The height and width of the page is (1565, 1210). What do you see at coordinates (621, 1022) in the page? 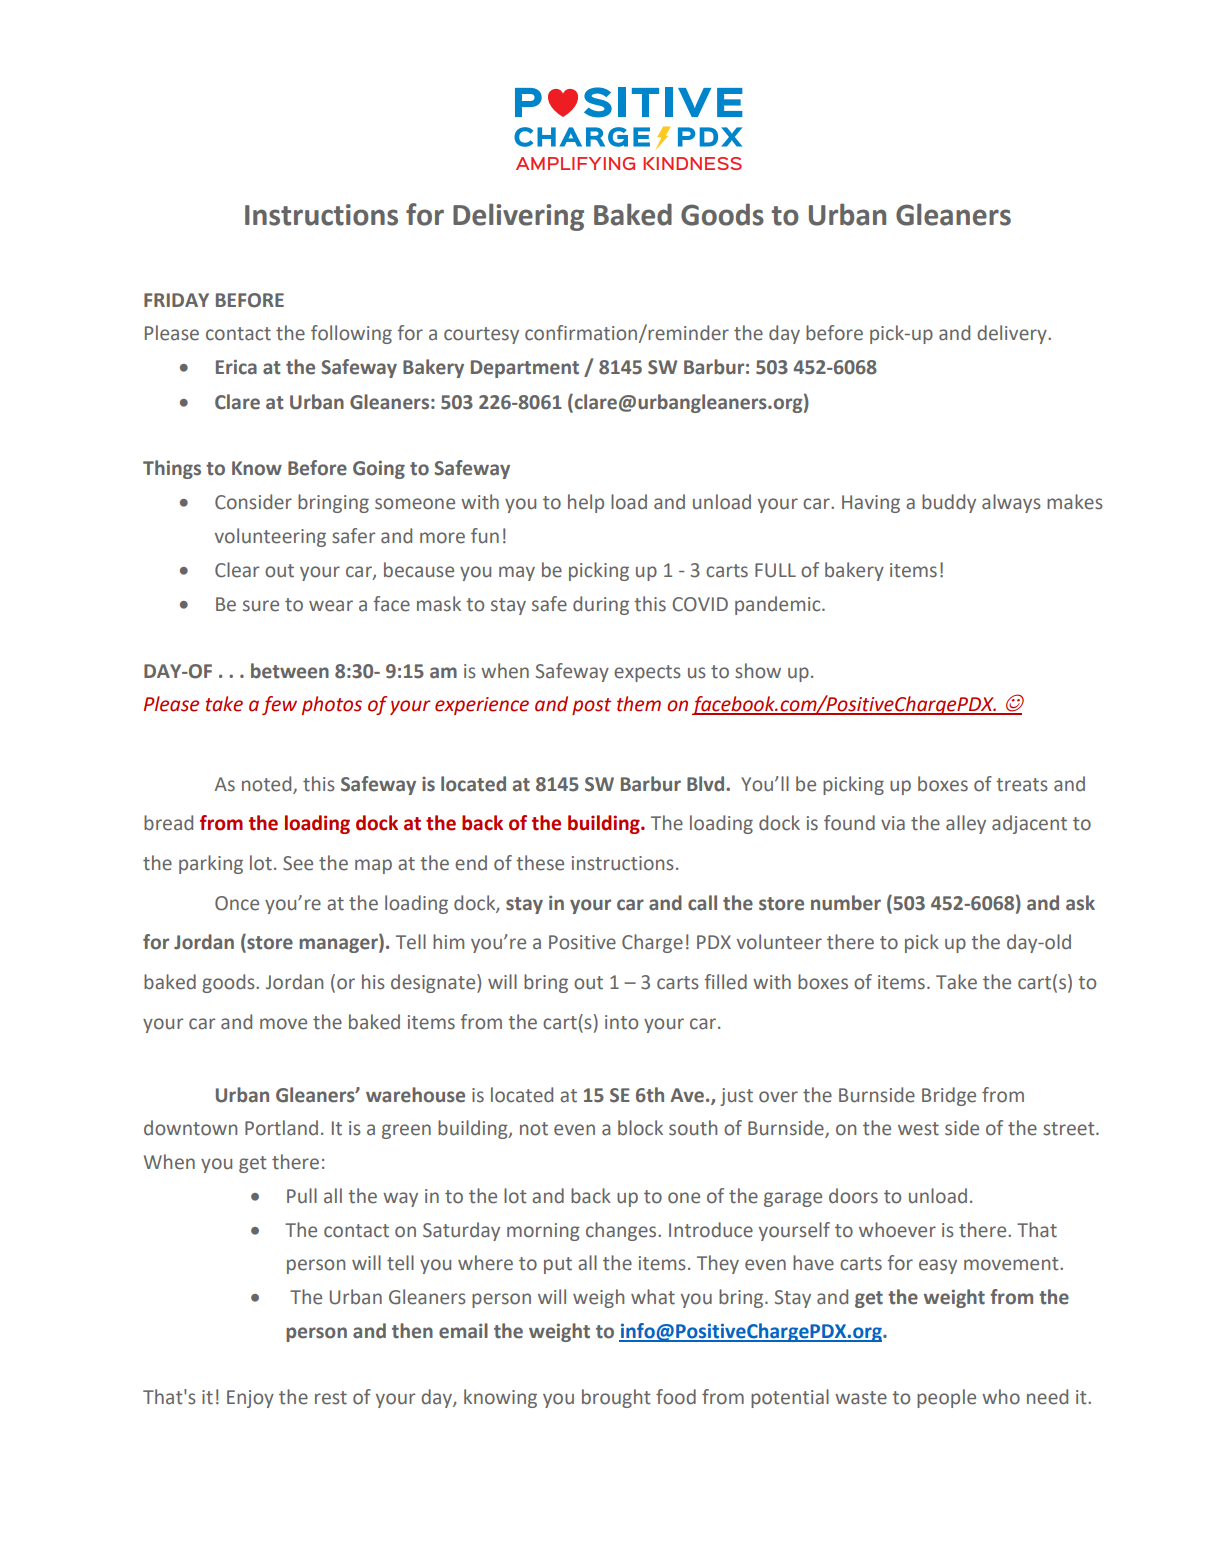
I see `into` at bounding box center [621, 1022].
